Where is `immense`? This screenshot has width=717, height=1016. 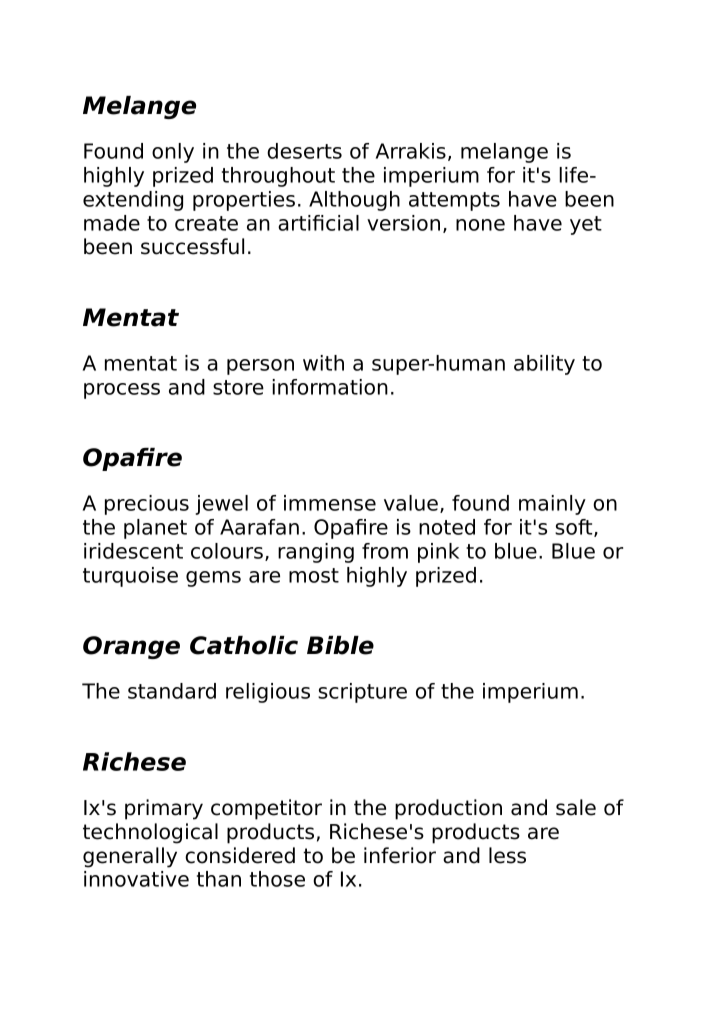
immense is located at coordinates (330, 503).
